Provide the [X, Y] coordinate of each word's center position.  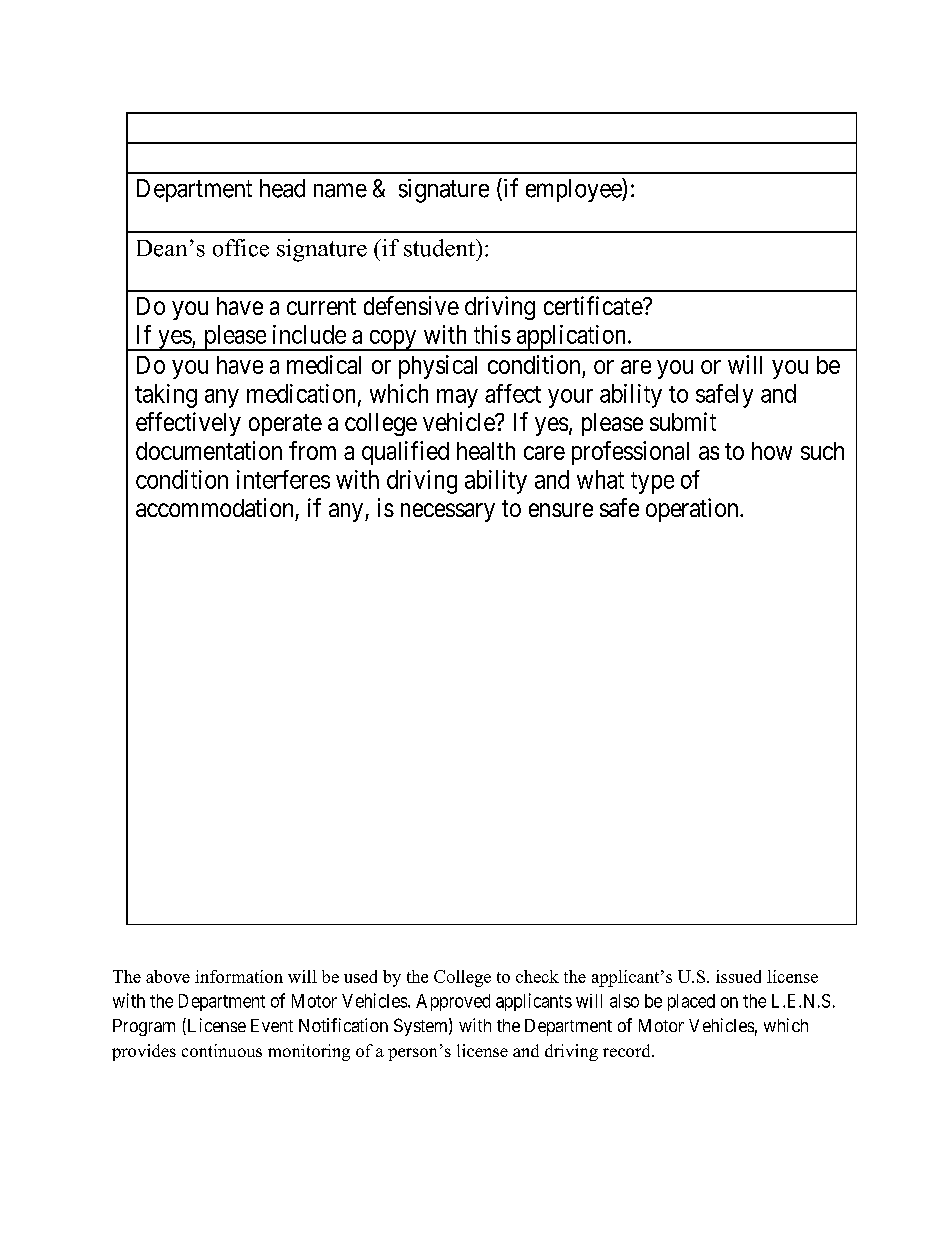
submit [683, 421]
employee [574, 190]
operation [693, 510]
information [239, 976]
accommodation [214, 507]
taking [166, 396]
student [440, 248]
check [537, 976]
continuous [222, 1050]
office [241, 248]
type [652, 483]
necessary [448, 512]
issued [738, 976]
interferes [283, 479]
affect [513, 393]
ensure [561, 510]
